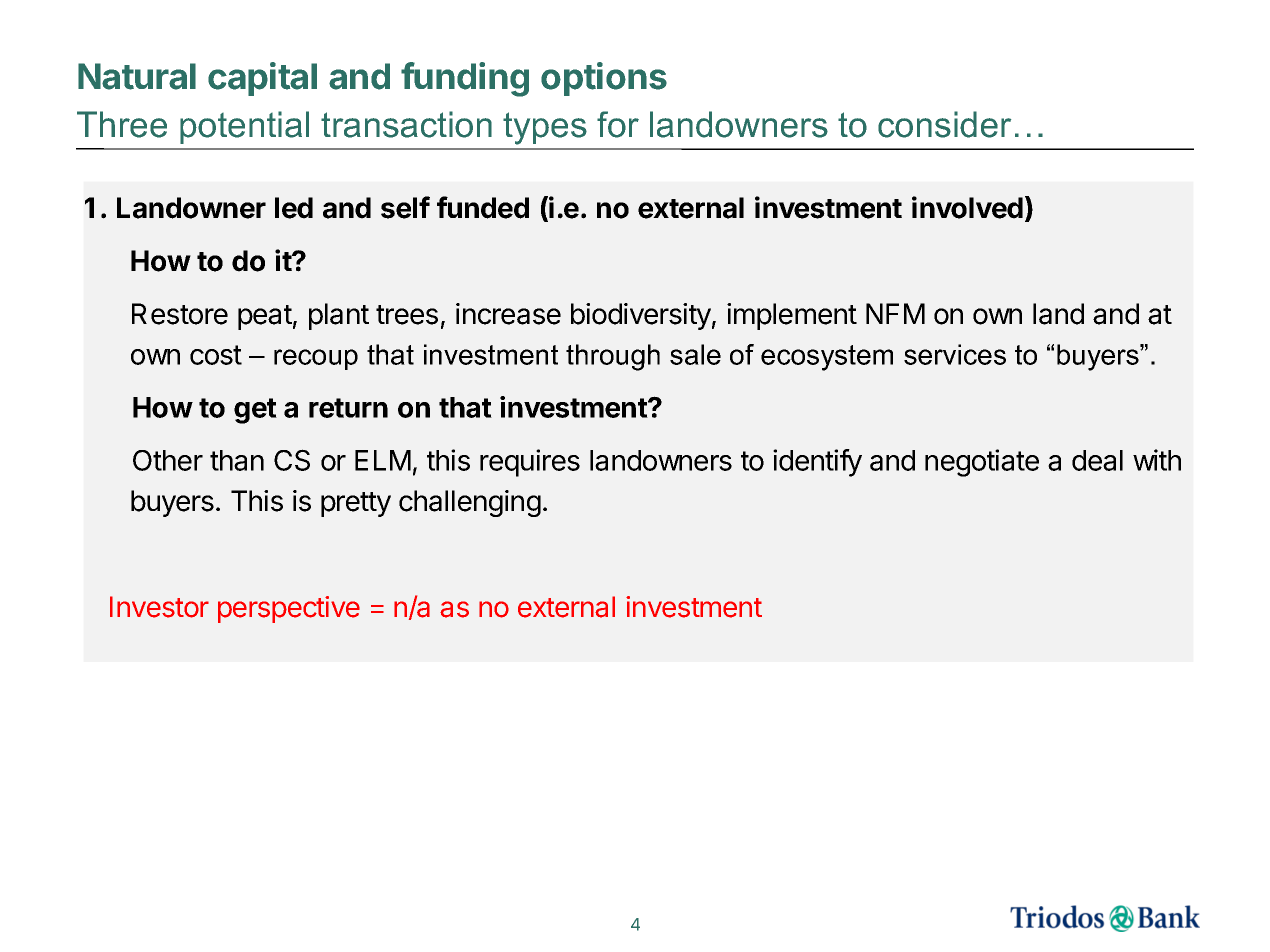 The height and width of the page is (952, 1270). What do you see at coordinates (604, 79) in the page?
I see `options` at bounding box center [604, 79].
